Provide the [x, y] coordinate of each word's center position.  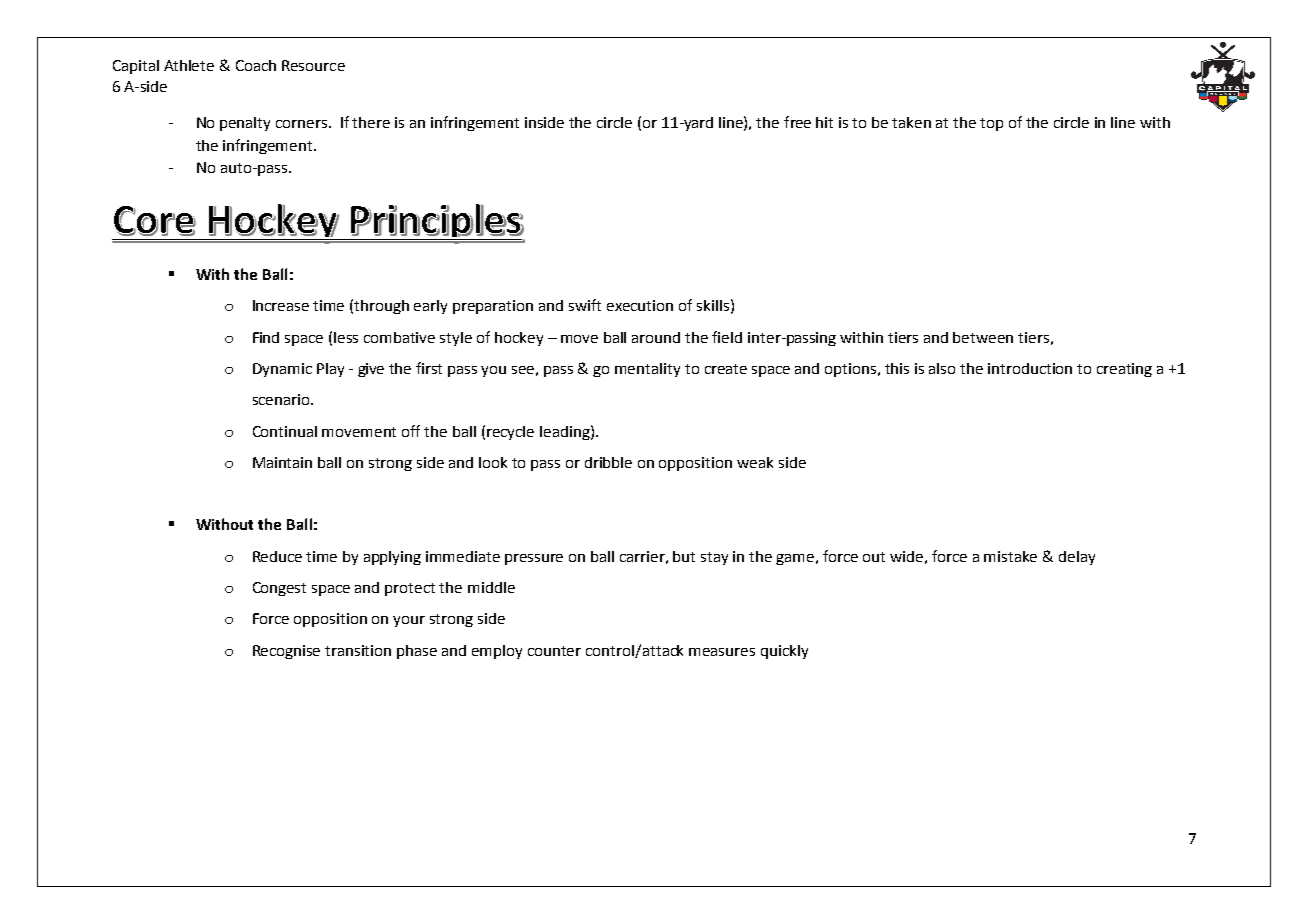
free [797, 122]
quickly [784, 652]
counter [554, 651]
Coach [256, 65]
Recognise [286, 652]
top [991, 124]
